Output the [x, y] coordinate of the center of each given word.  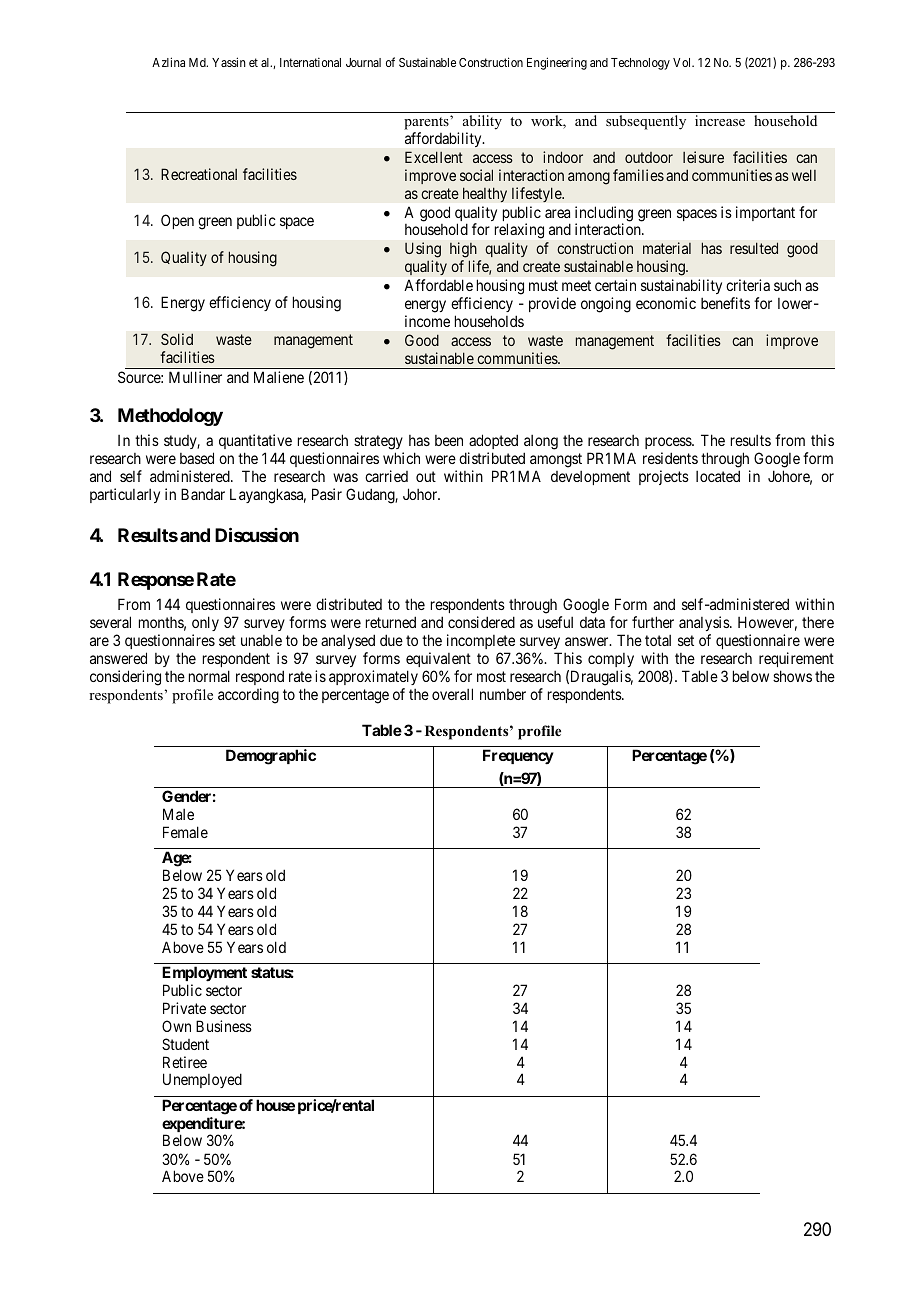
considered [481, 622]
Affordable [438, 285]
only [205, 623]
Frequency [518, 756]
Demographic [271, 757]
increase [720, 120]
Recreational [199, 174]
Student [185, 1044]
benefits [725, 303]
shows [792, 676]
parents [427, 123]
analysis [705, 623]
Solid [177, 339]
